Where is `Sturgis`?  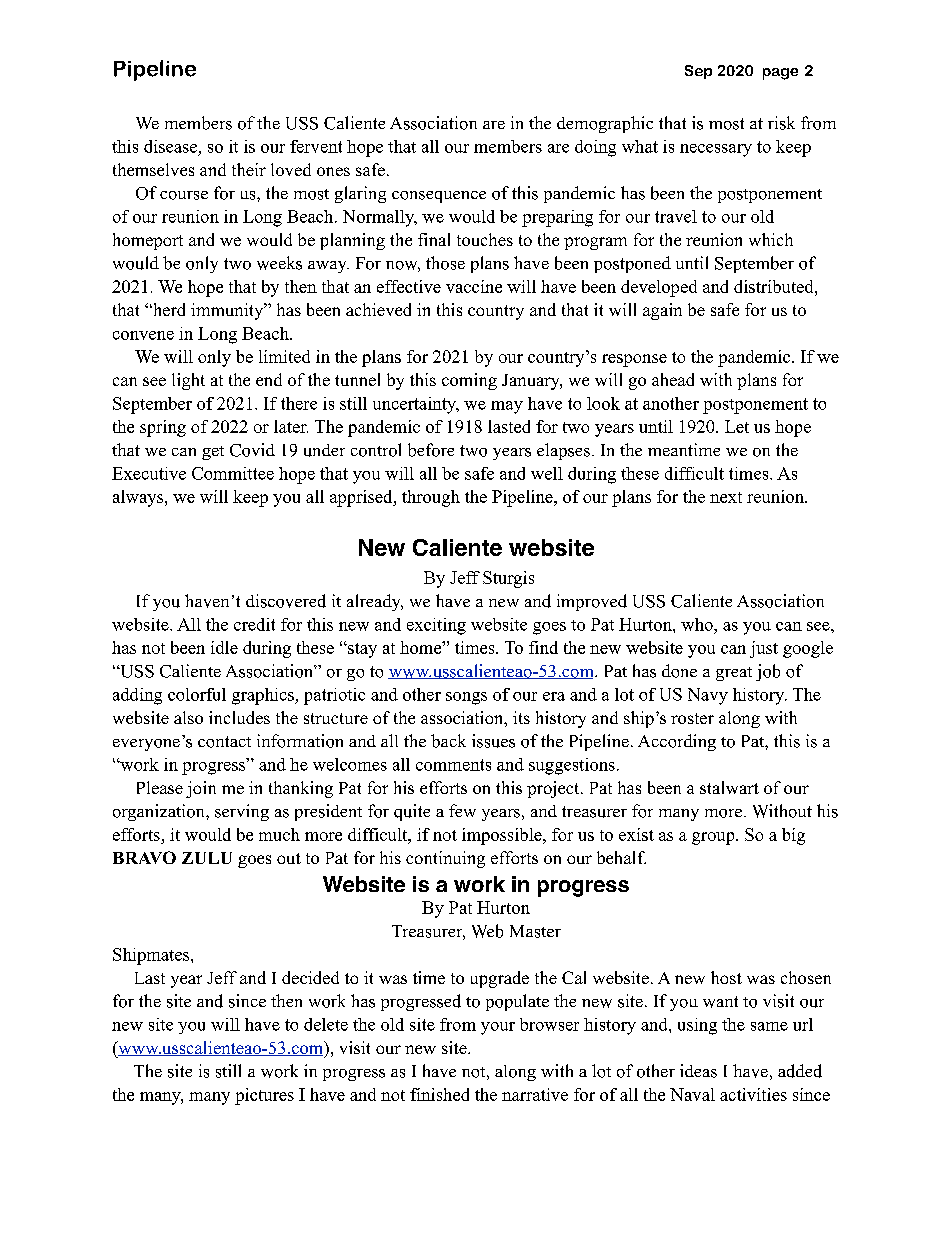
Sturgis is located at coordinates (508, 579).
